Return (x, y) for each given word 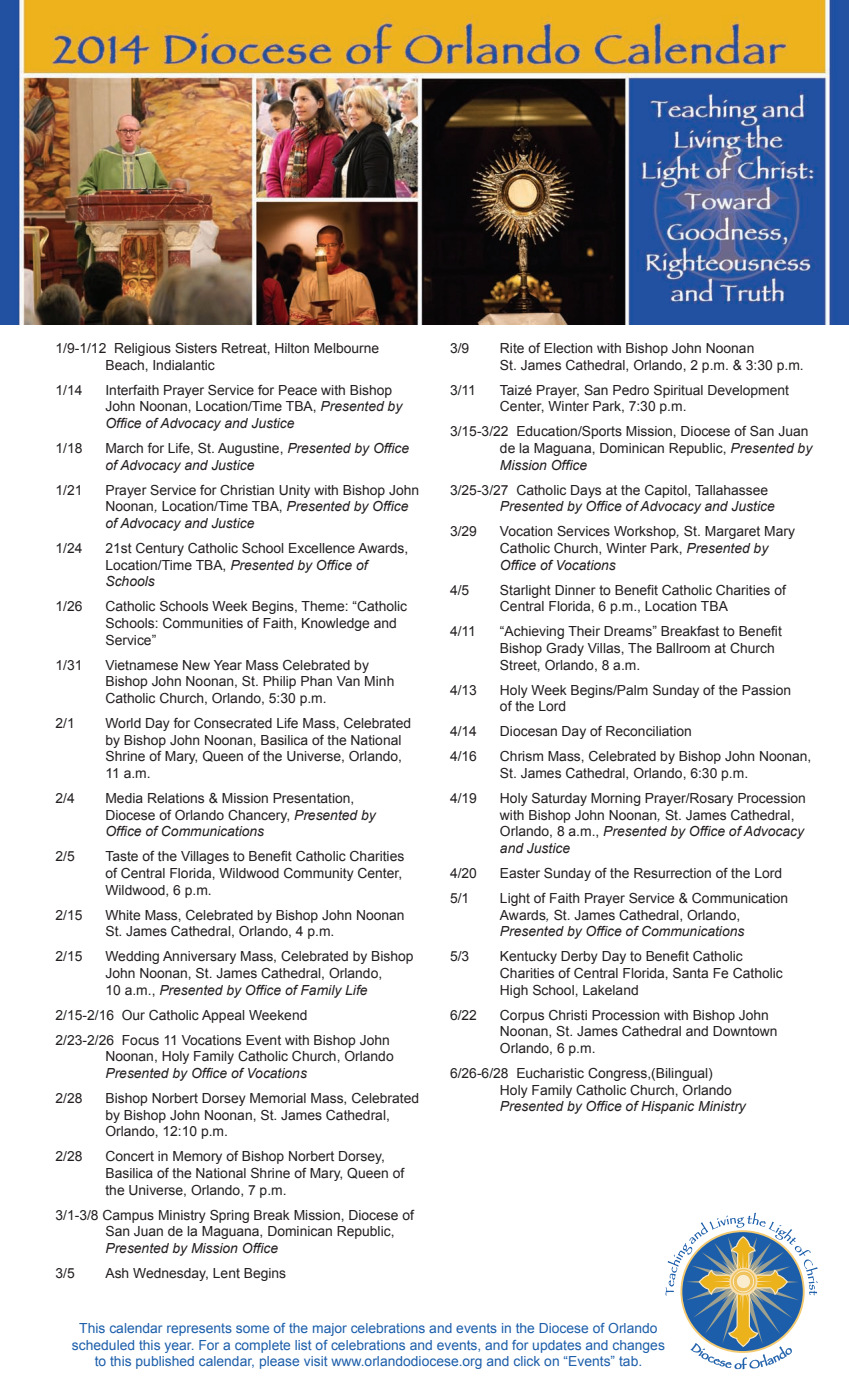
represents (199, 1329)
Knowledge (335, 624)
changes (639, 1346)
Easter (520, 873)
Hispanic (667, 1107)
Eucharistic (550, 1073)
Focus (140, 1040)
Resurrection (672, 873)
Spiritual (678, 391)
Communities (203, 623)
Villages (205, 857)
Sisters (196, 348)
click (527, 1361)
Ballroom (683, 648)
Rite (512, 348)
